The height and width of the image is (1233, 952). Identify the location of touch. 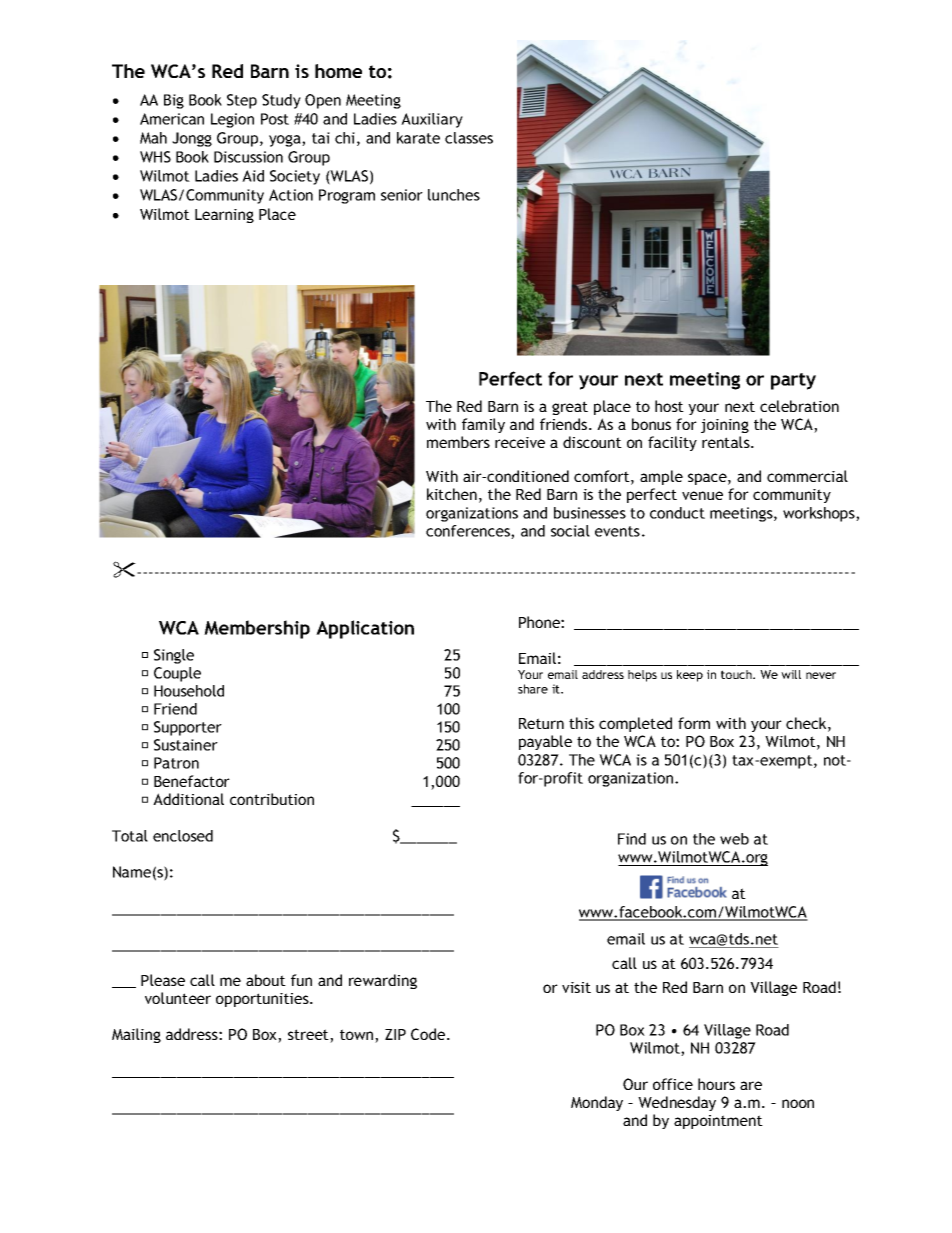
(737, 674).
